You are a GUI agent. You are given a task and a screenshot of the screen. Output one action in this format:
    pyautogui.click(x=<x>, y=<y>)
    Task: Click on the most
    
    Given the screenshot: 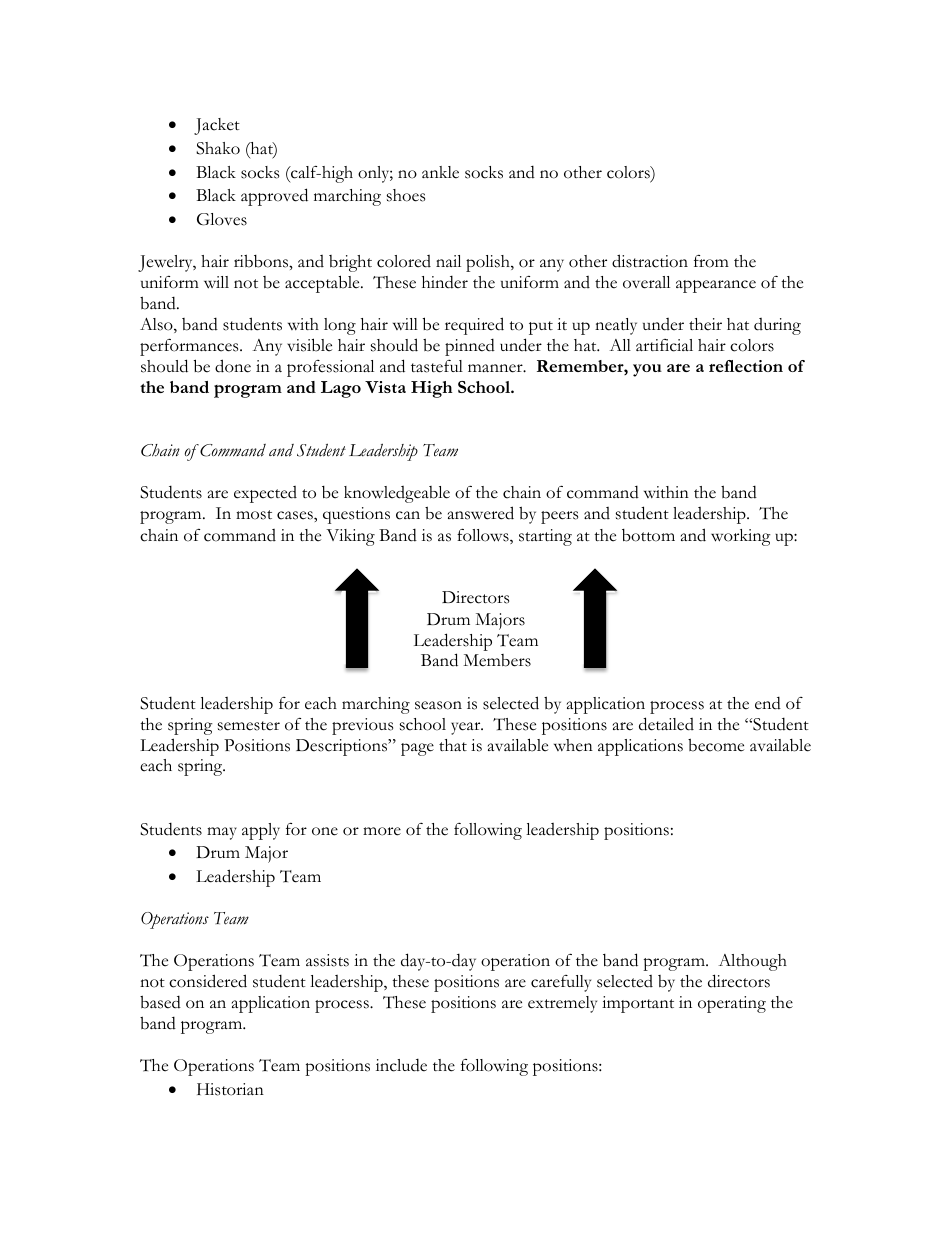 What is the action you would take?
    pyautogui.click(x=254, y=515)
